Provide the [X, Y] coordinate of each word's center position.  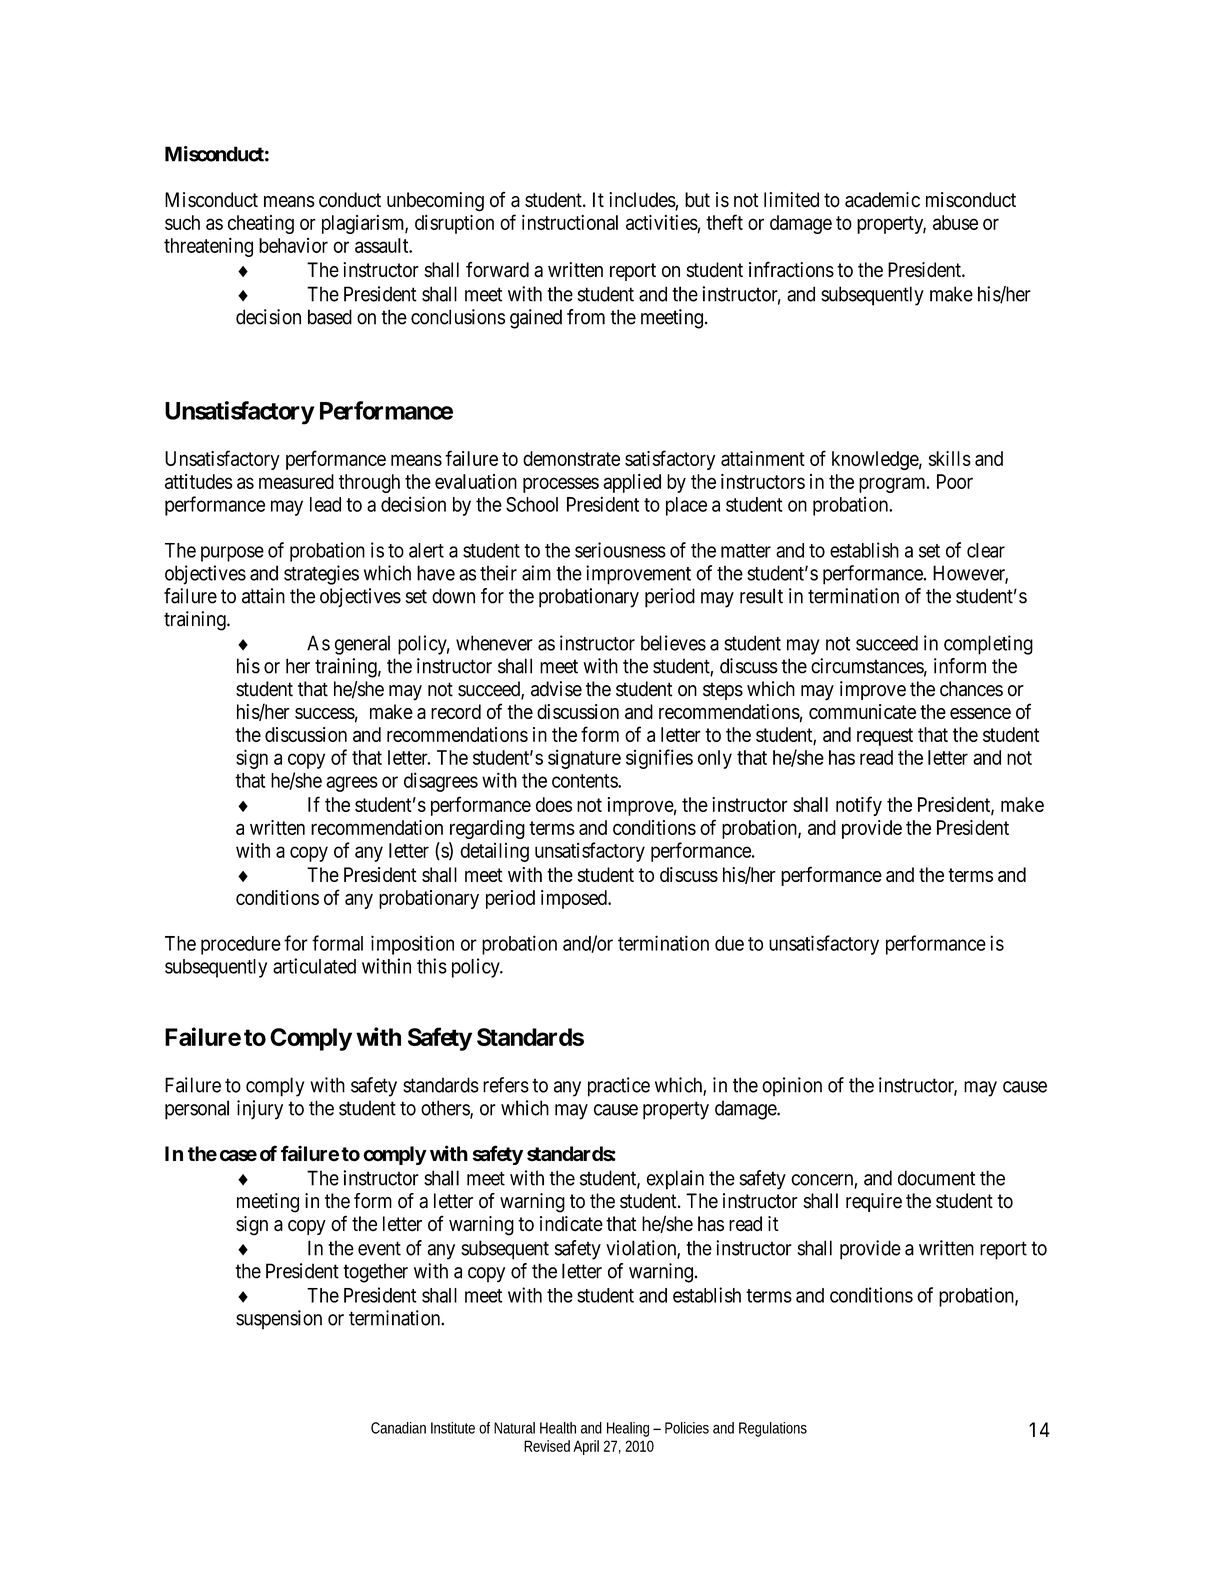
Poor [955, 481]
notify [859, 806]
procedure [241, 945]
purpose [232, 554]
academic [882, 200]
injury [260, 1110]
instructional [570, 222]
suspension [279, 1320]
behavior [293, 245]
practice [619, 1087]
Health [558, 1428]
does [554, 804]
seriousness [620, 550]
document [936, 1178]
